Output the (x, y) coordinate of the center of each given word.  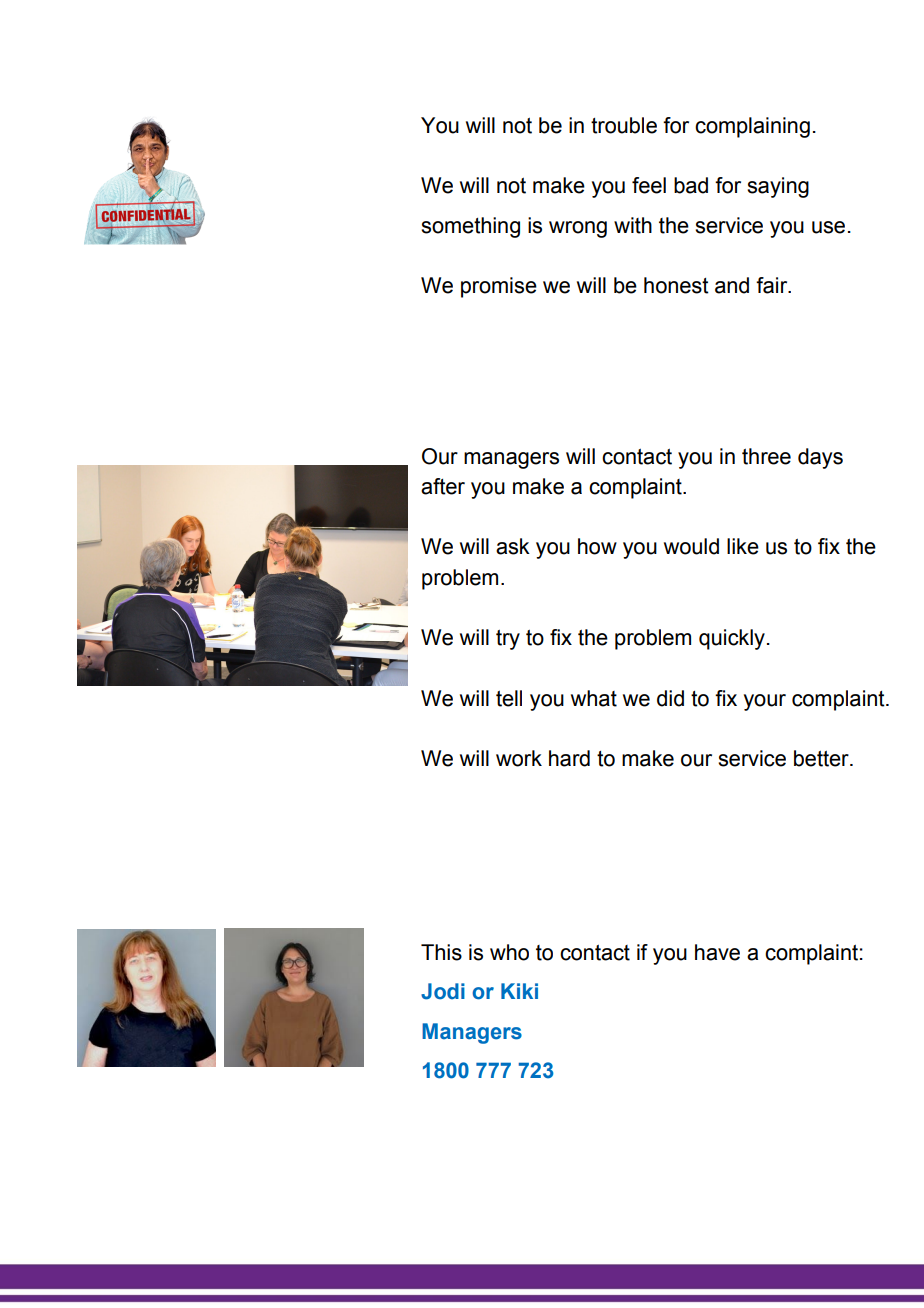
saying (778, 187)
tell (509, 698)
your (765, 702)
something (470, 227)
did (670, 698)
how (597, 546)
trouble (624, 125)
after (443, 486)
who (509, 952)
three (766, 456)
